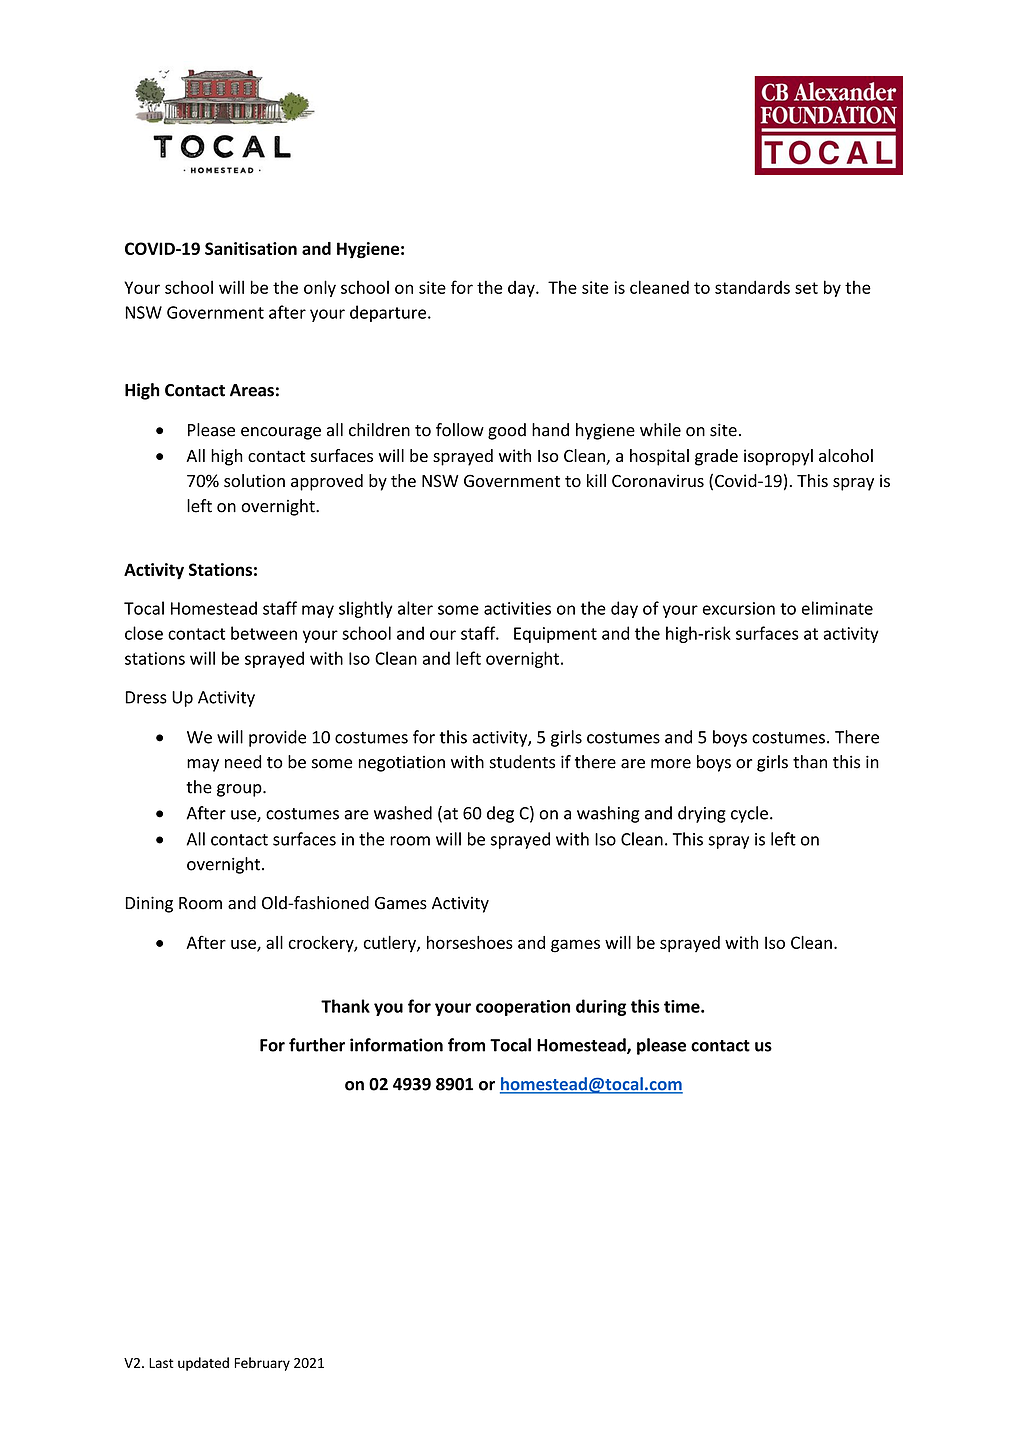  I want to click on between, so click(264, 633).
